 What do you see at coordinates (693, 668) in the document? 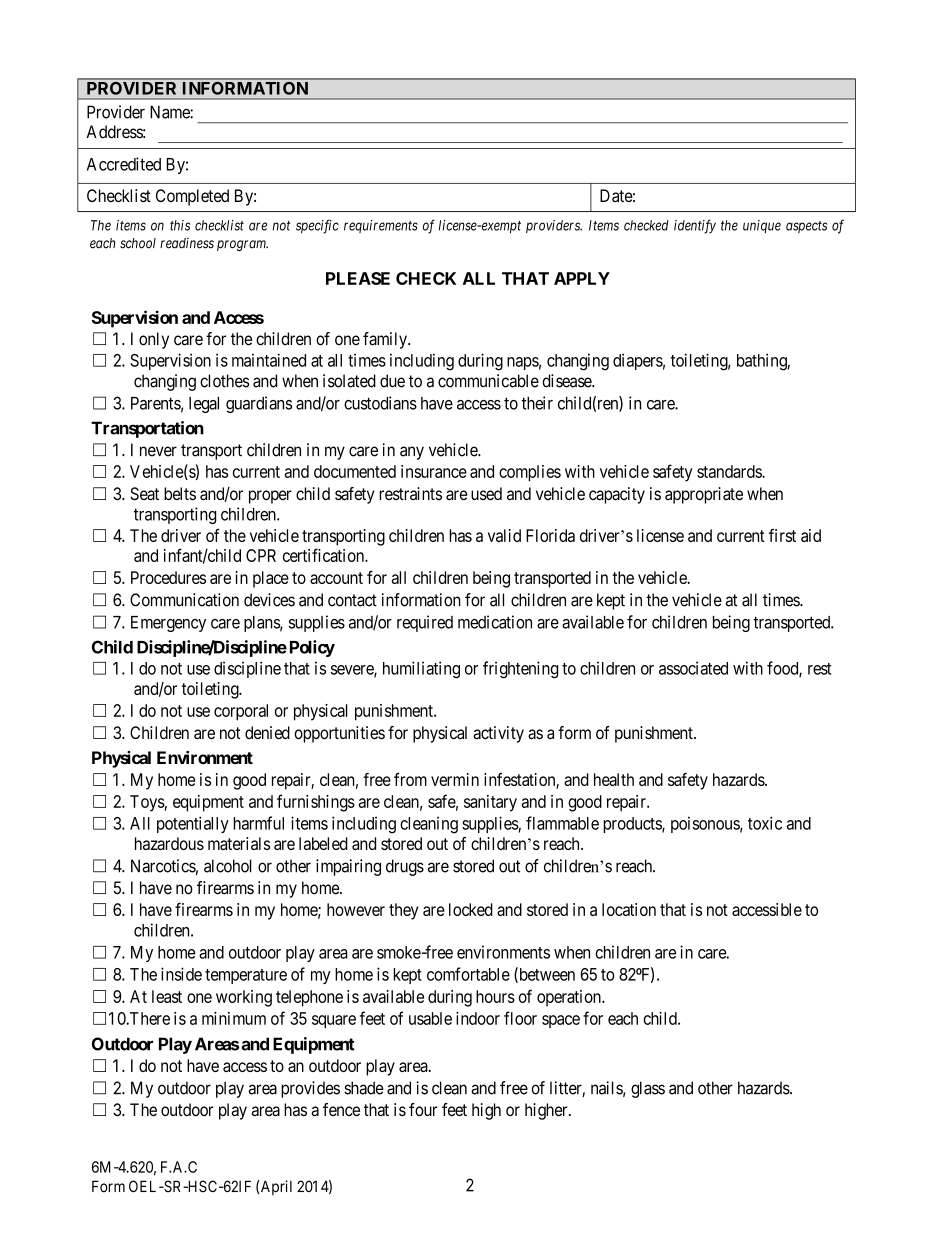
I see `associated` at bounding box center [693, 668].
